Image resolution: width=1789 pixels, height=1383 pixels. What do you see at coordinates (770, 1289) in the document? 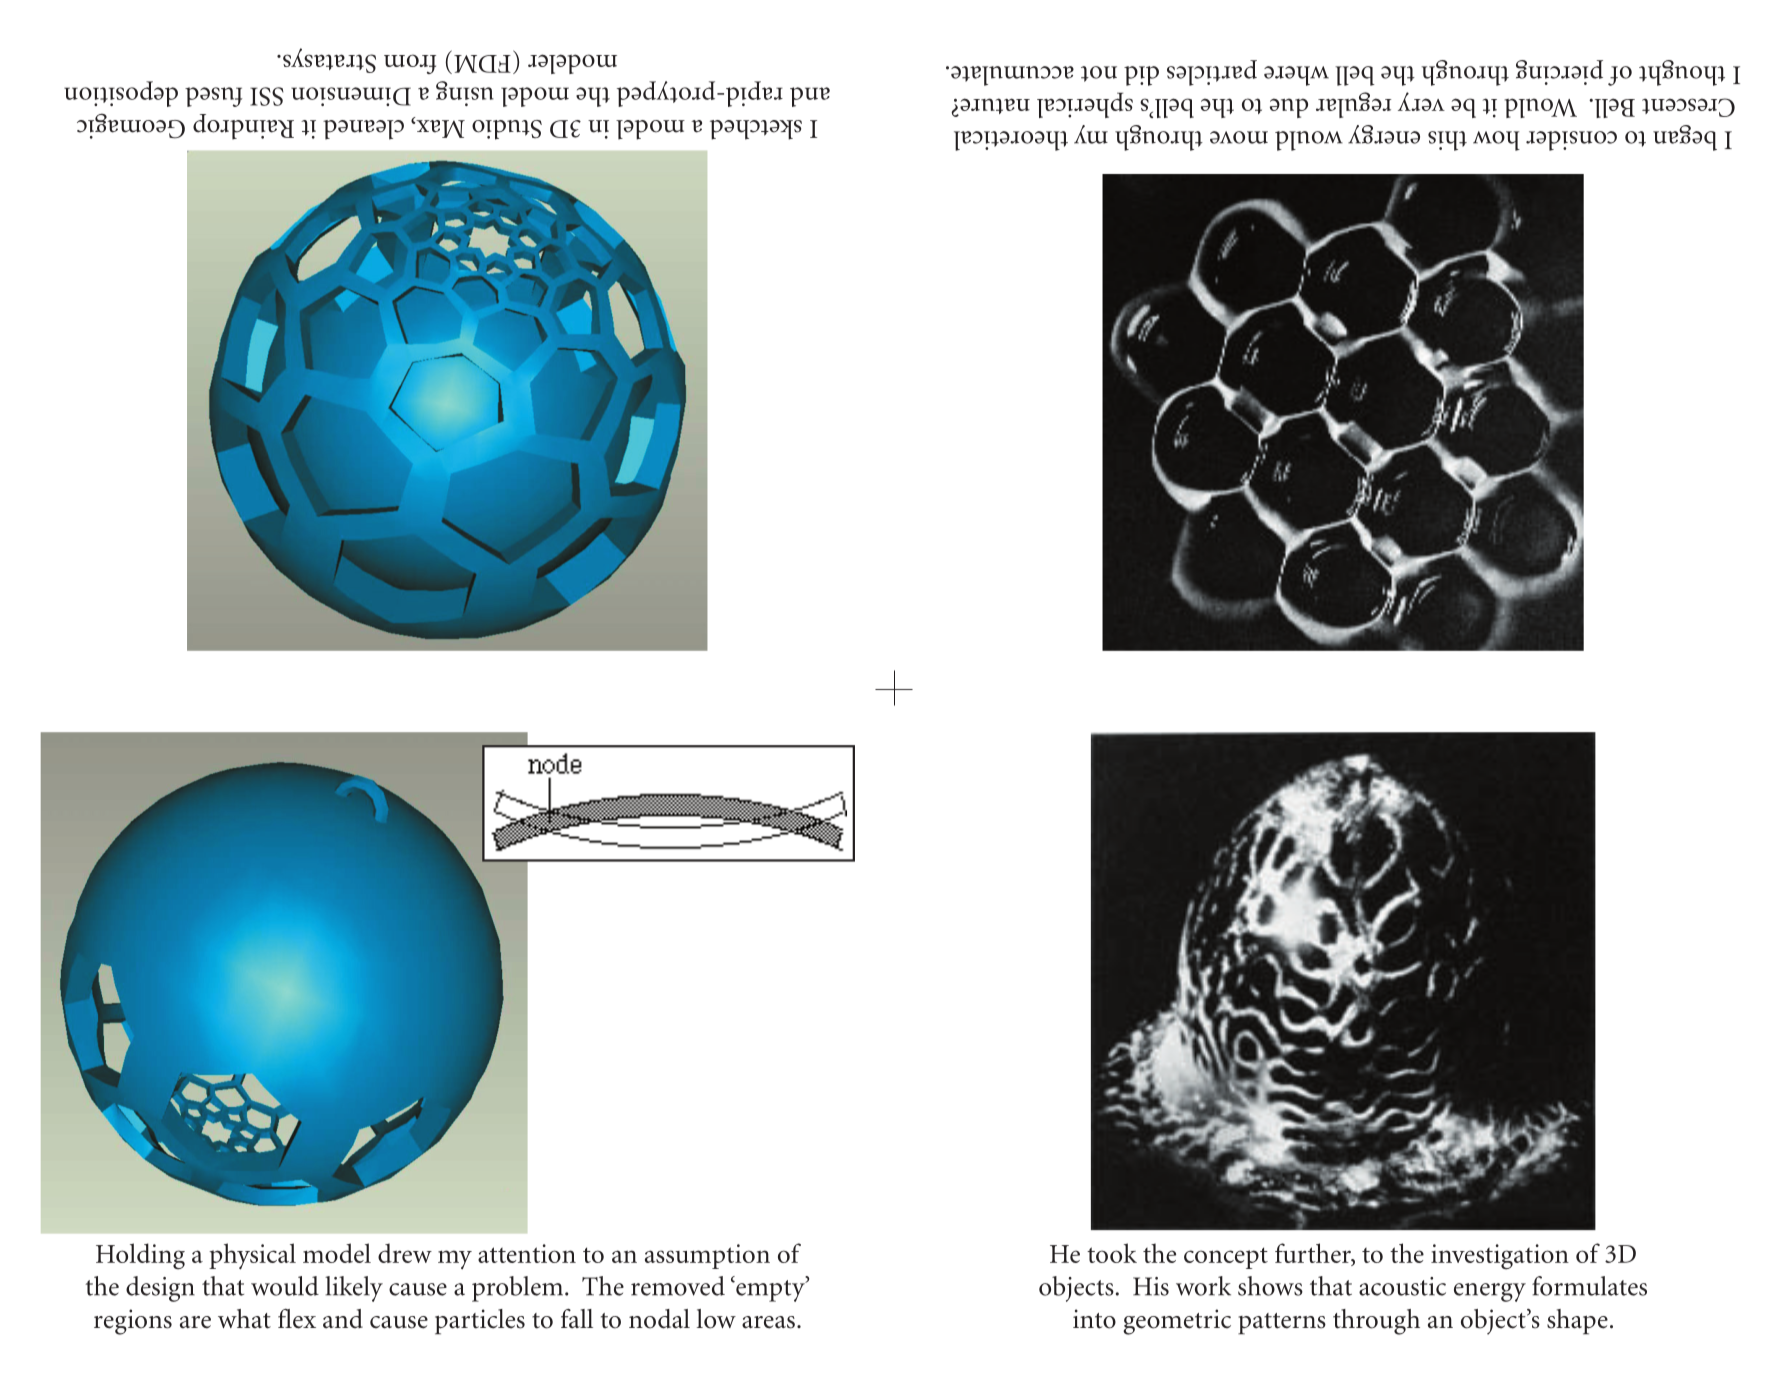
I see `empty` at bounding box center [770, 1289].
